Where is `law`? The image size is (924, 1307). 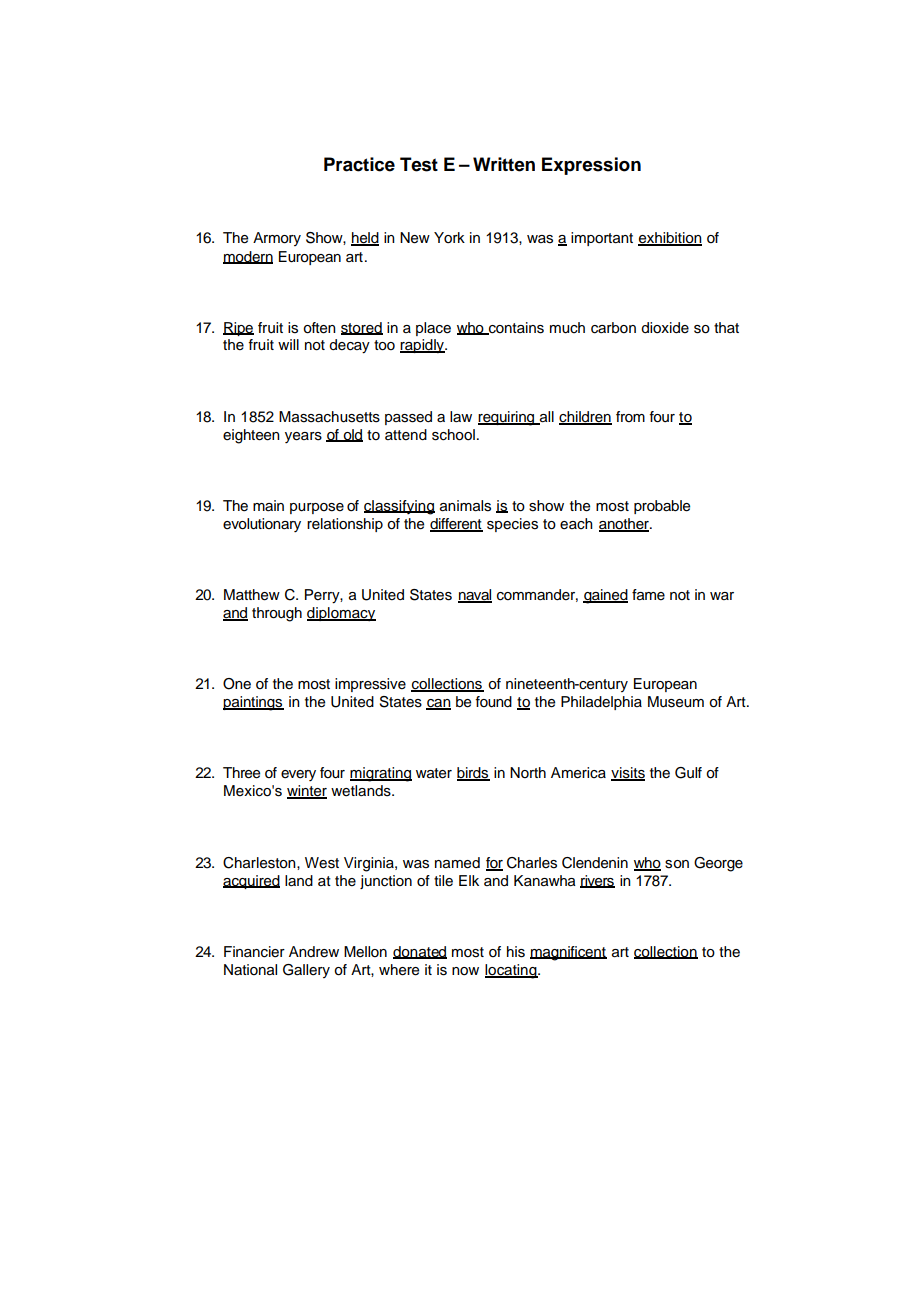 law is located at coordinates (461, 416).
